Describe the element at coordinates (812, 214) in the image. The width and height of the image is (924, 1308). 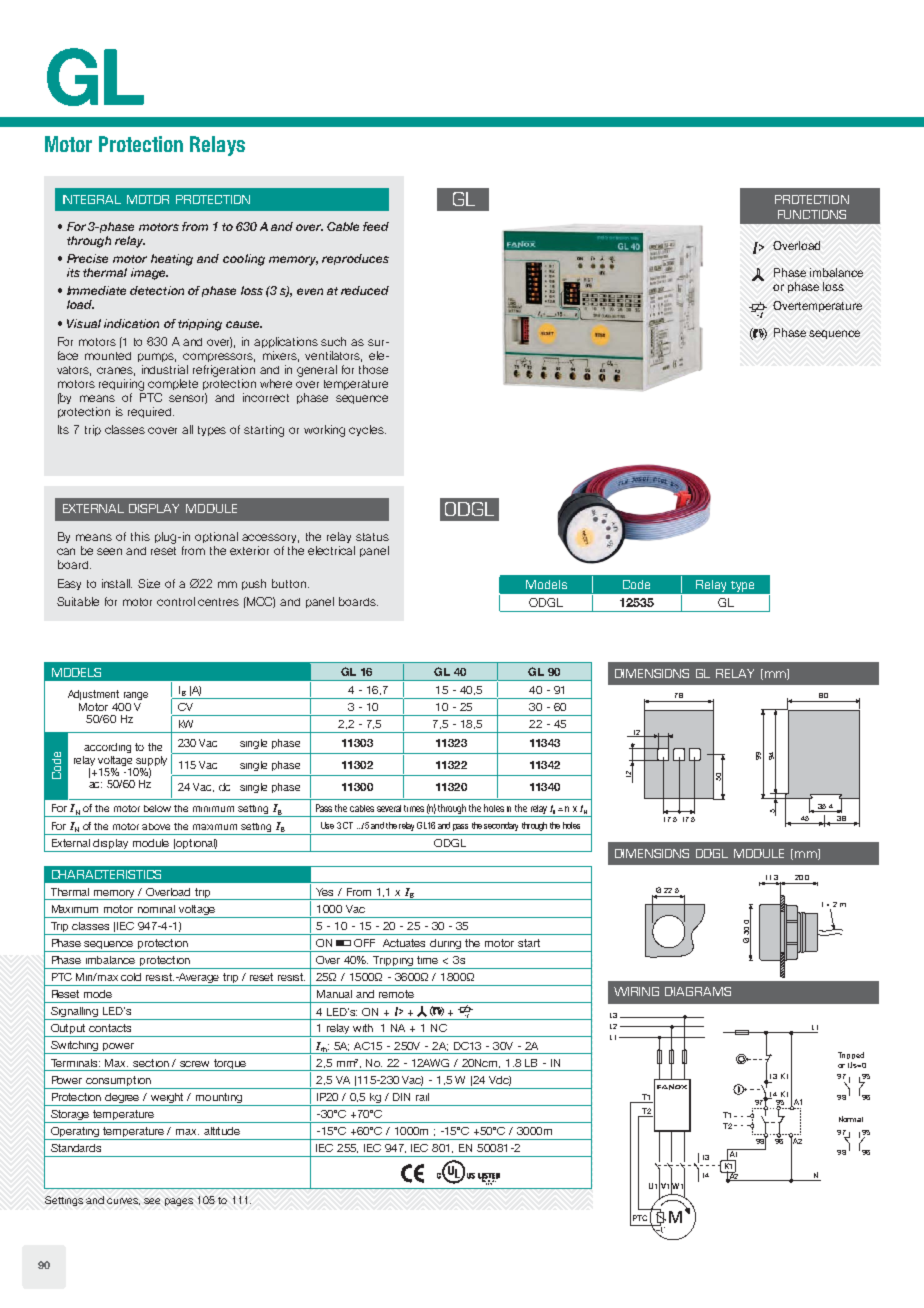
I see `FUNCTIONS` at that location.
